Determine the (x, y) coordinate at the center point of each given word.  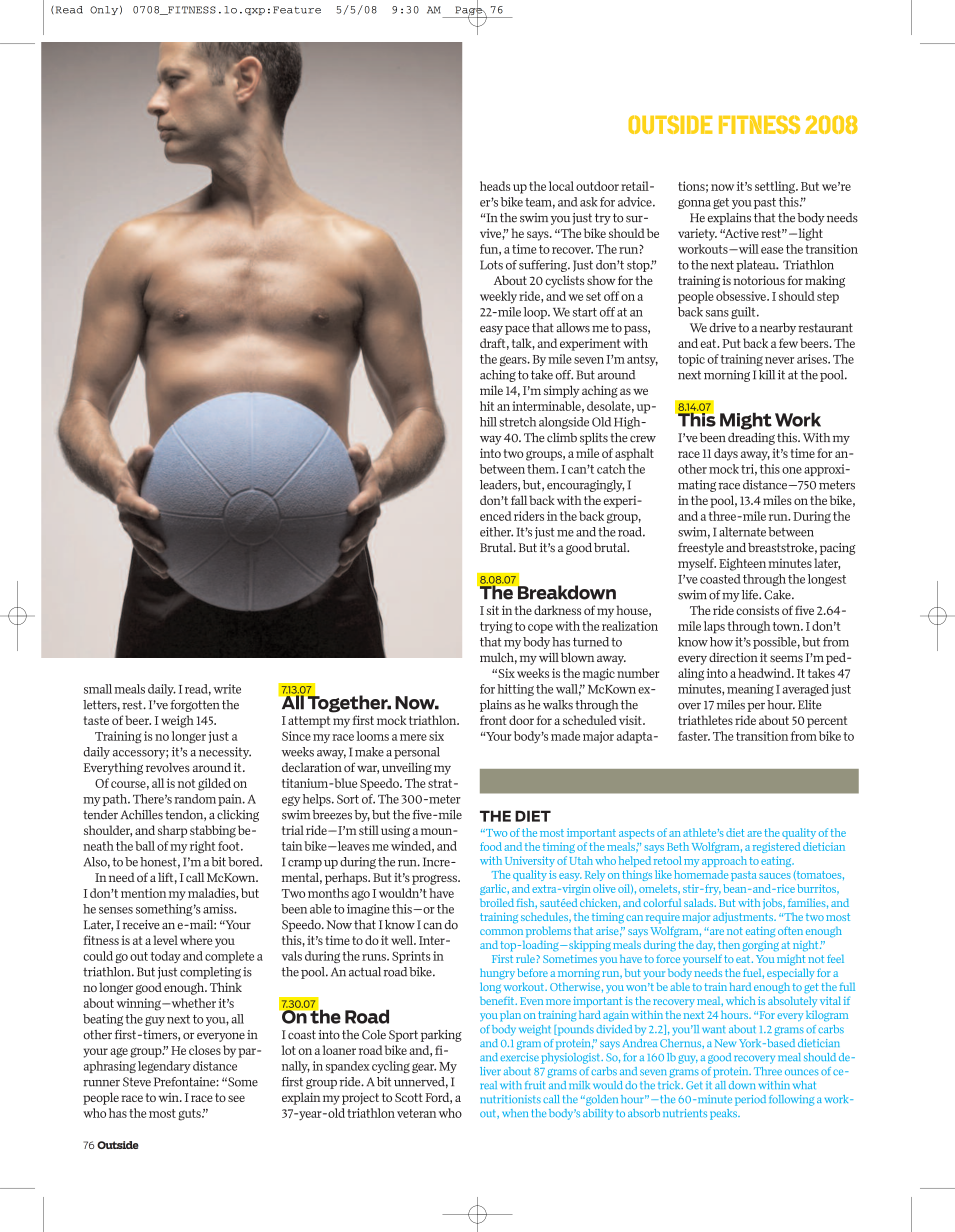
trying (496, 627)
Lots (491, 265)
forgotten (195, 706)
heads (495, 186)
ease (772, 250)
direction (733, 657)
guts (190, 1115)
